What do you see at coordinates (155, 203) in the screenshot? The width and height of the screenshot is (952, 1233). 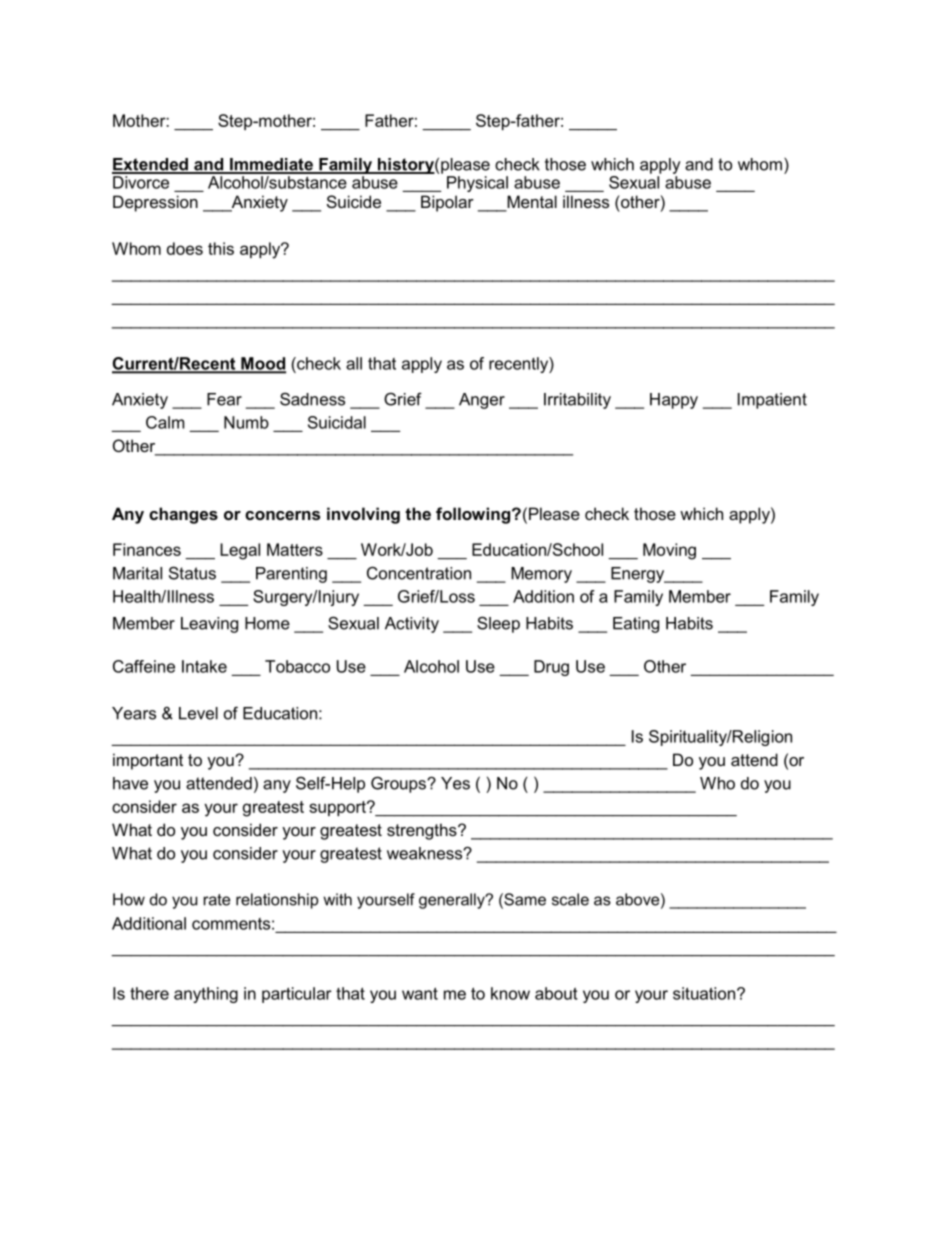 I see `Depression` at bounding box center [155, 203].
